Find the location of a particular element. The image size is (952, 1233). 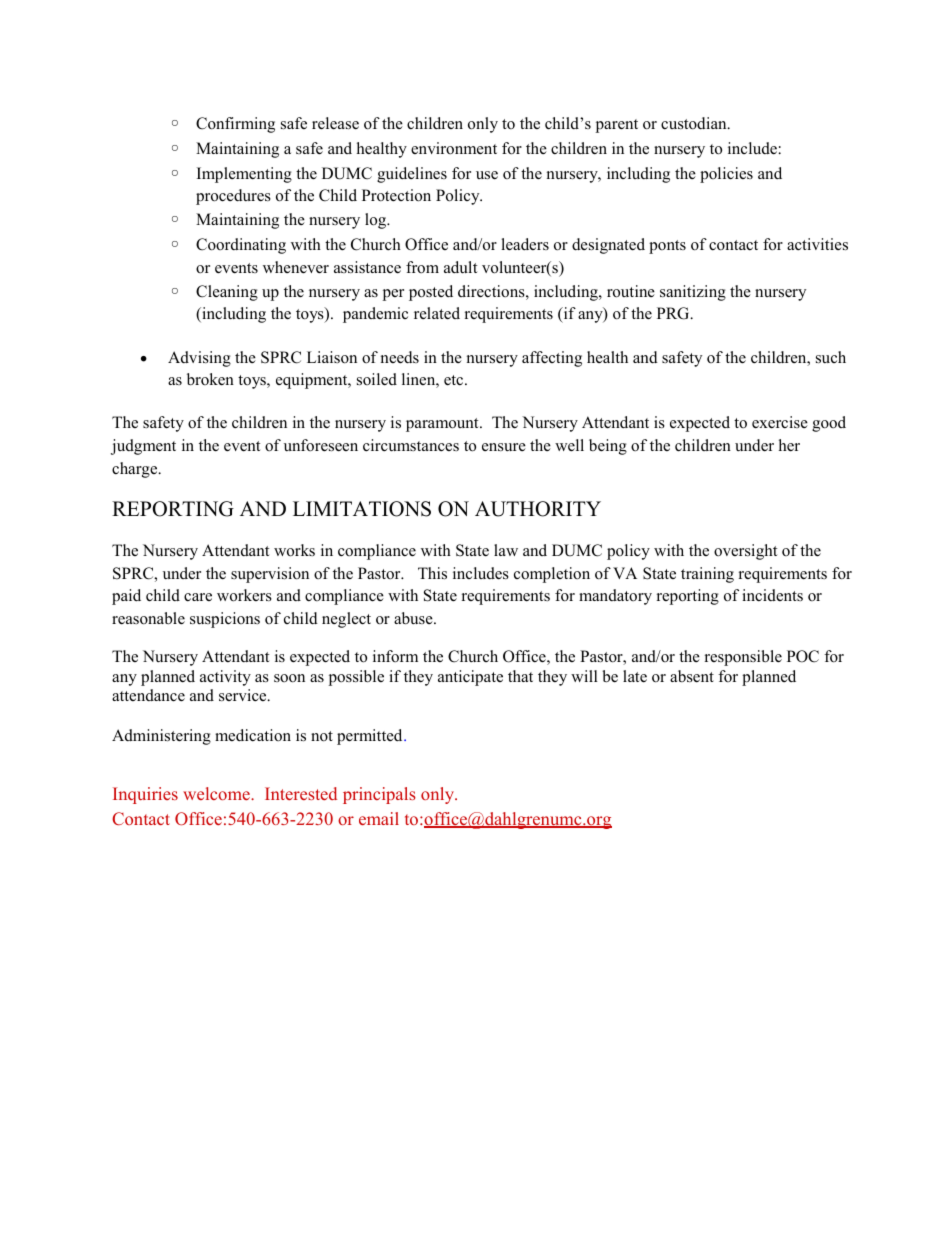

charge is located at coordinates (136, 470).
